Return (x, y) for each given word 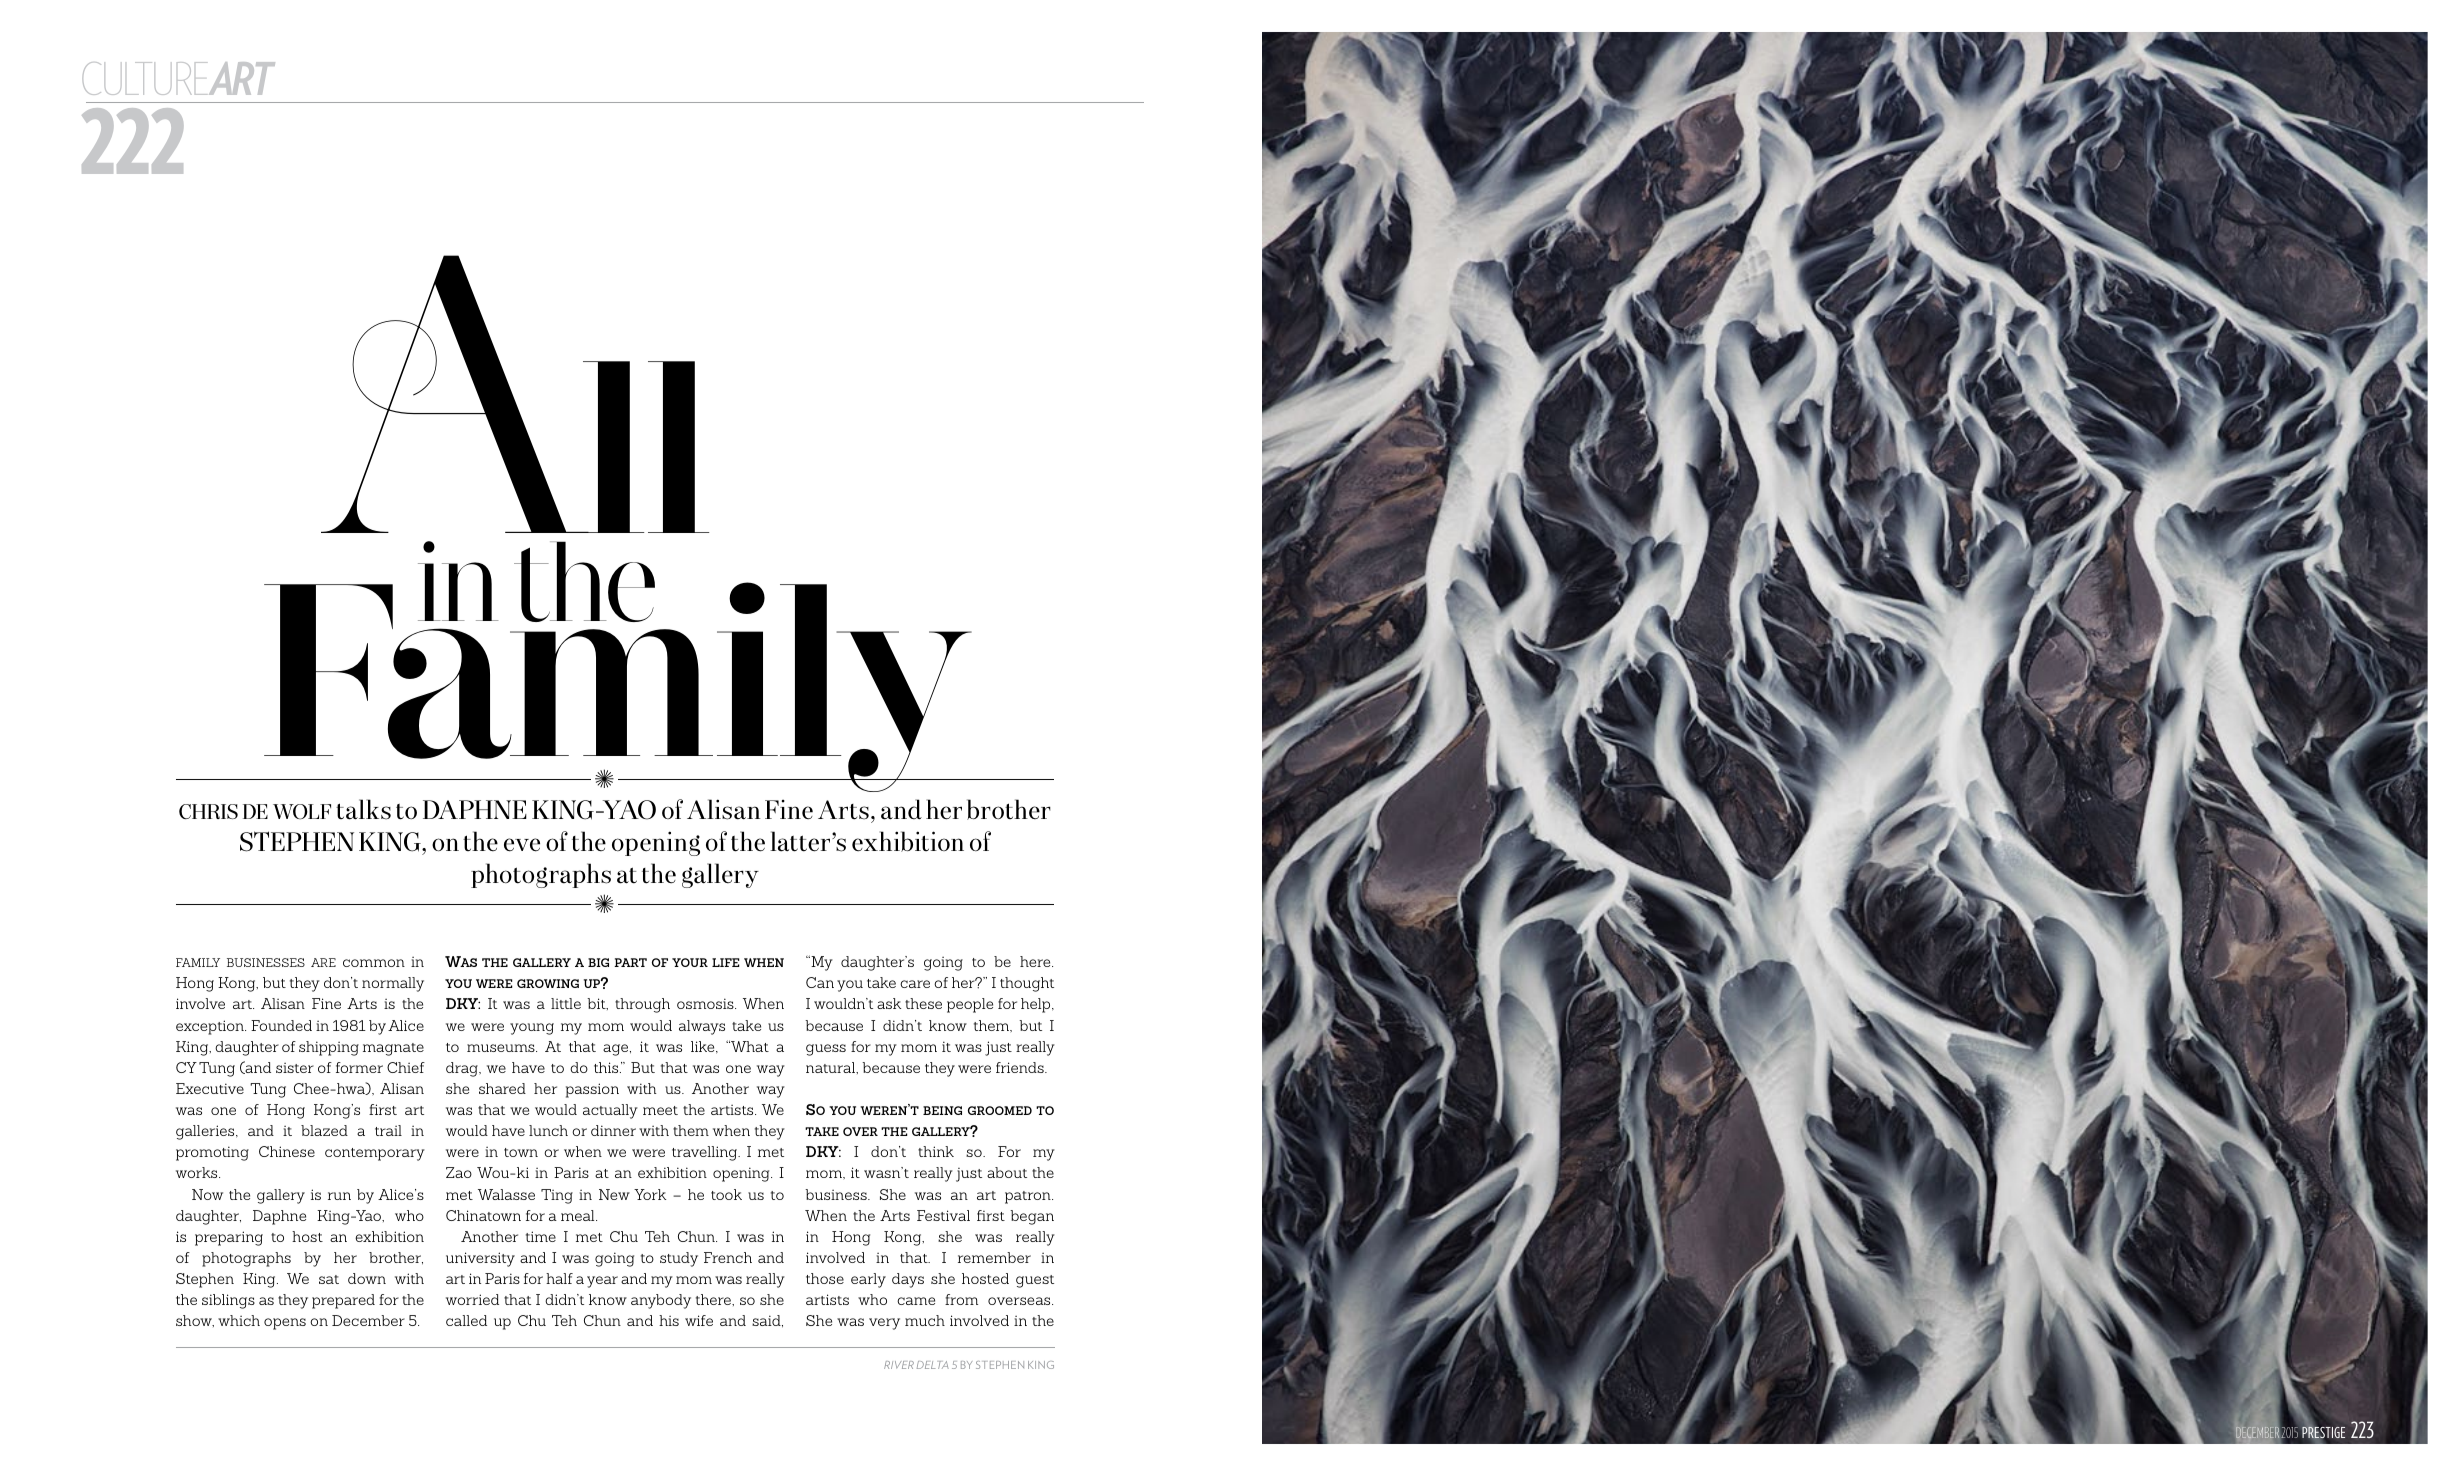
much (925, 1320)
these (923, 1003)
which (239, 1320)
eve (522, 845)
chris (208, 811)
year (602, 1282)
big (598, 962)
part (630, 962)
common (374, 963)
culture (144, 78)
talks (363, 809)
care (915, 984)
